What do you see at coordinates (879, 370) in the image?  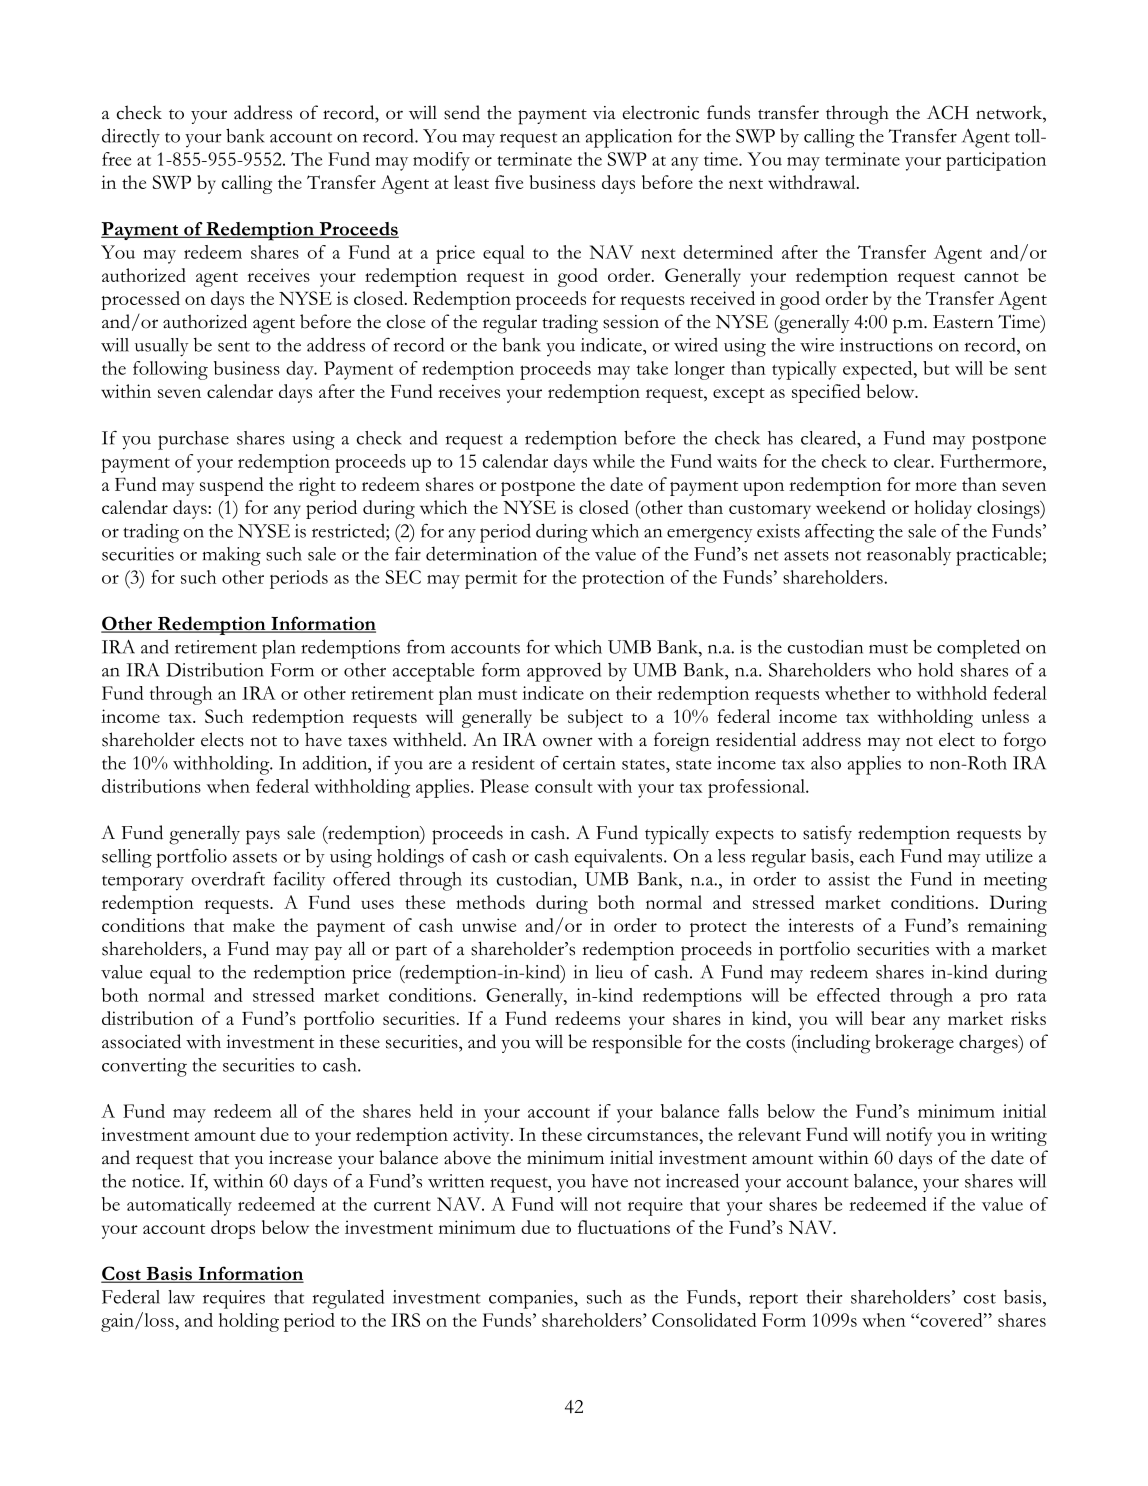 I see `expected` at bounding box center [879, 370].
